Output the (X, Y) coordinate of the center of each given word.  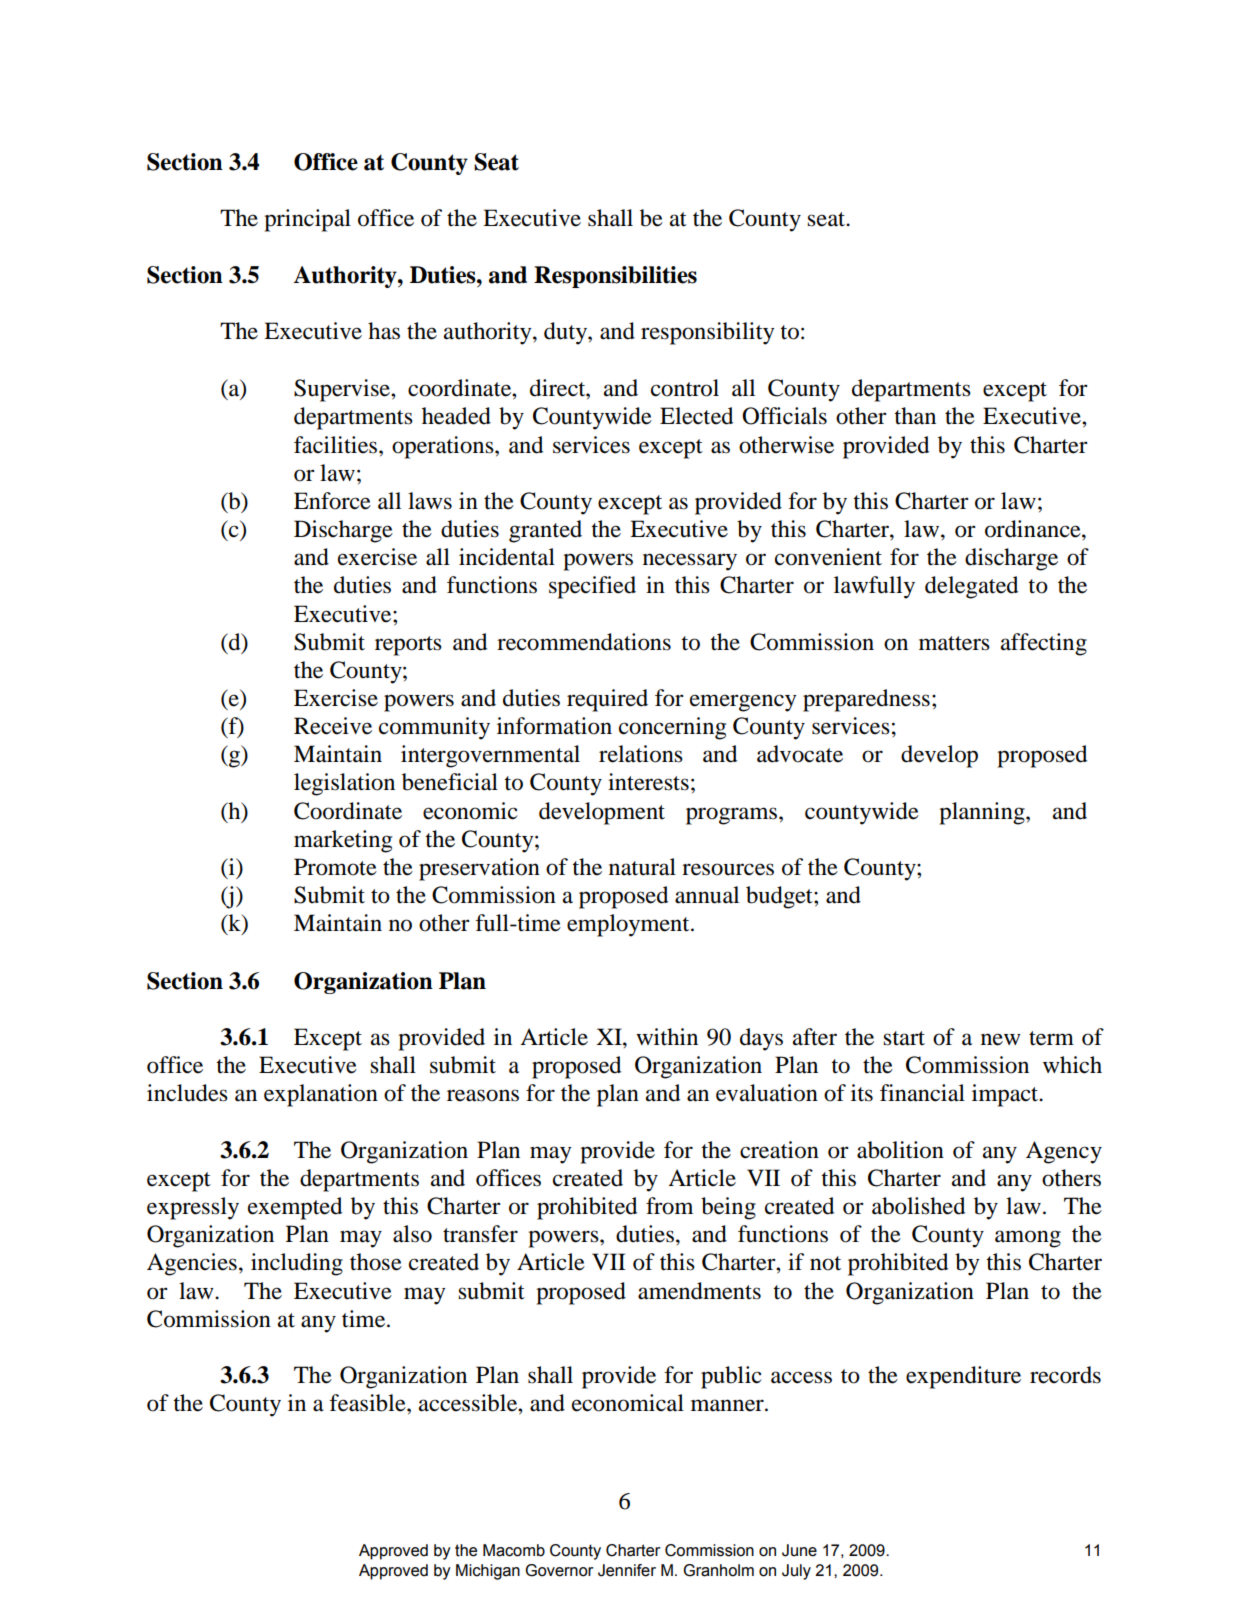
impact (1006, 1095)
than (915, 416)
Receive (333, 726)
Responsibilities (615, 277)
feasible (368, 1403)
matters (954, 643)
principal (307, 220)
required (607, 700)
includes (187, 1093)
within (667, 1037)
